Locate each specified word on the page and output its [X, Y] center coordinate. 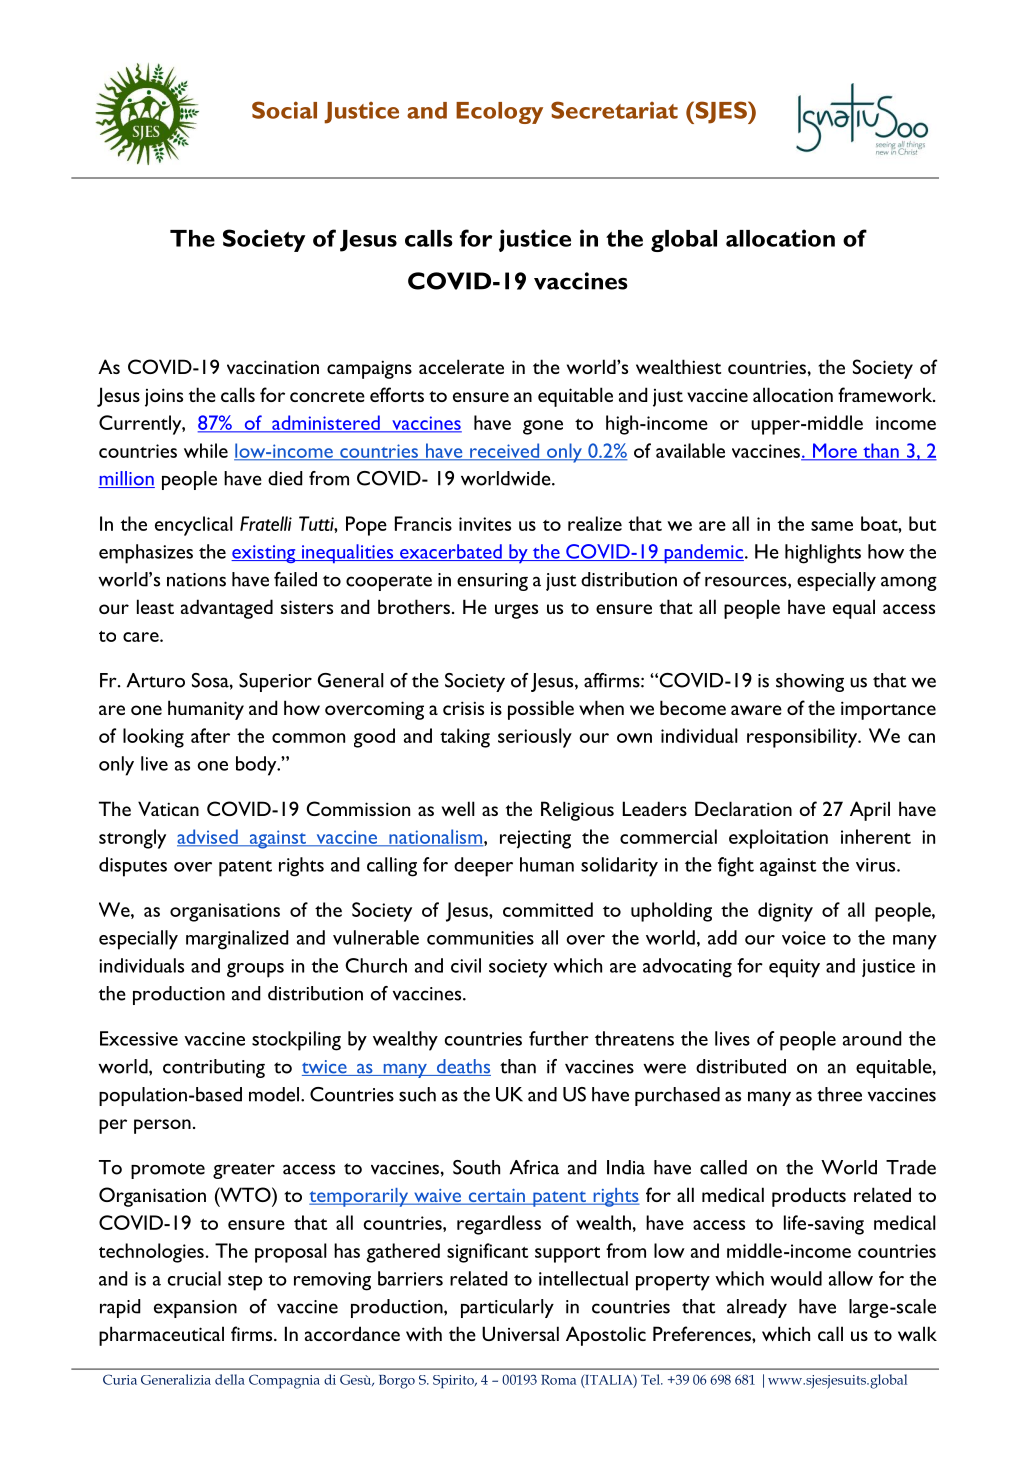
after [210, 735]
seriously [535, 738]
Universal [520, 1333]
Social [284, 110]
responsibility [803, 738]
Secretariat [614, 110]
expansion [195, 1309]
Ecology [499, 113]
